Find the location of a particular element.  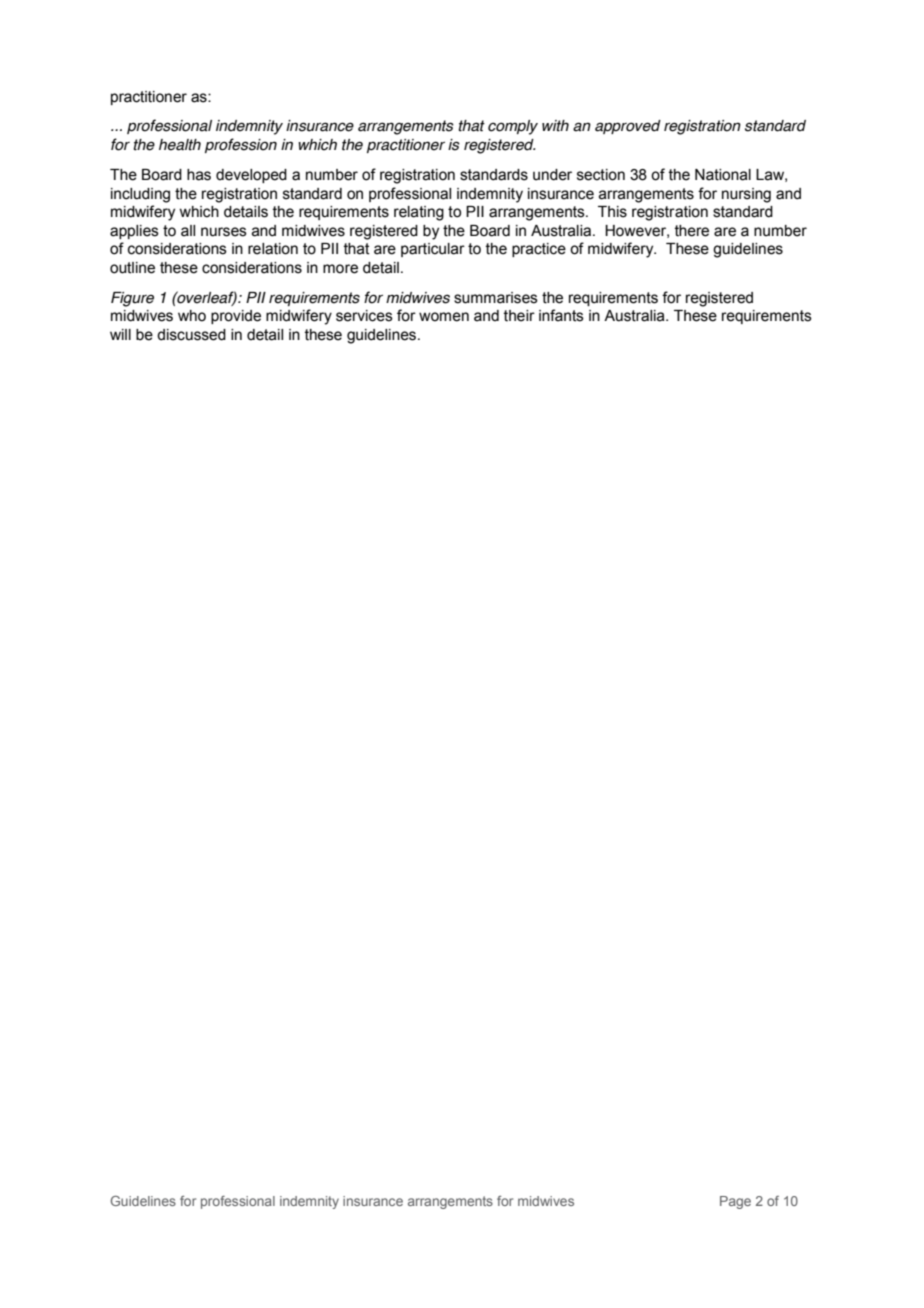

Page is located at coordinates (735, 1202).
